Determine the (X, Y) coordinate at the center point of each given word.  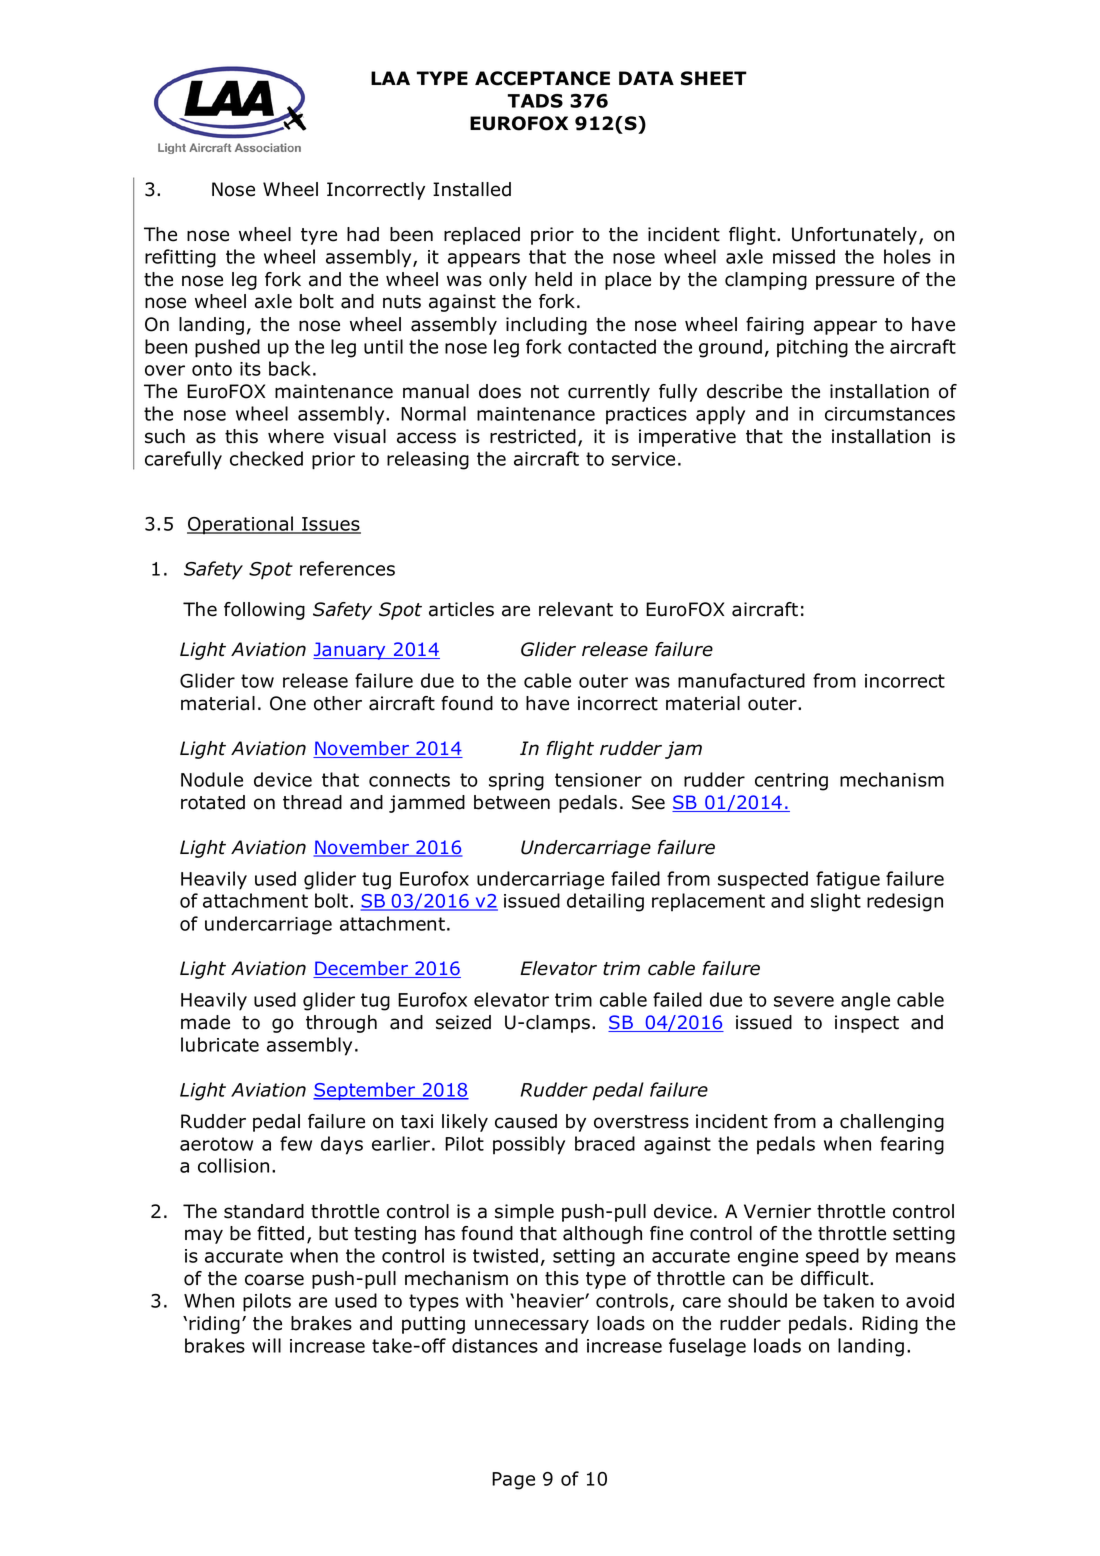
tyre (319, 236)
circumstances (890, 414)
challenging (892, 1123)
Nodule (212, 779)
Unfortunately (856, 236)
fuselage (707, 1347)
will (266, 1345)
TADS (535, 101)
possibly (529, 1145)
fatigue (848, 880)
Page (513, 1481)
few (296, 1143)
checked (266, 458)
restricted (533, 436)
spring (516, 782)
